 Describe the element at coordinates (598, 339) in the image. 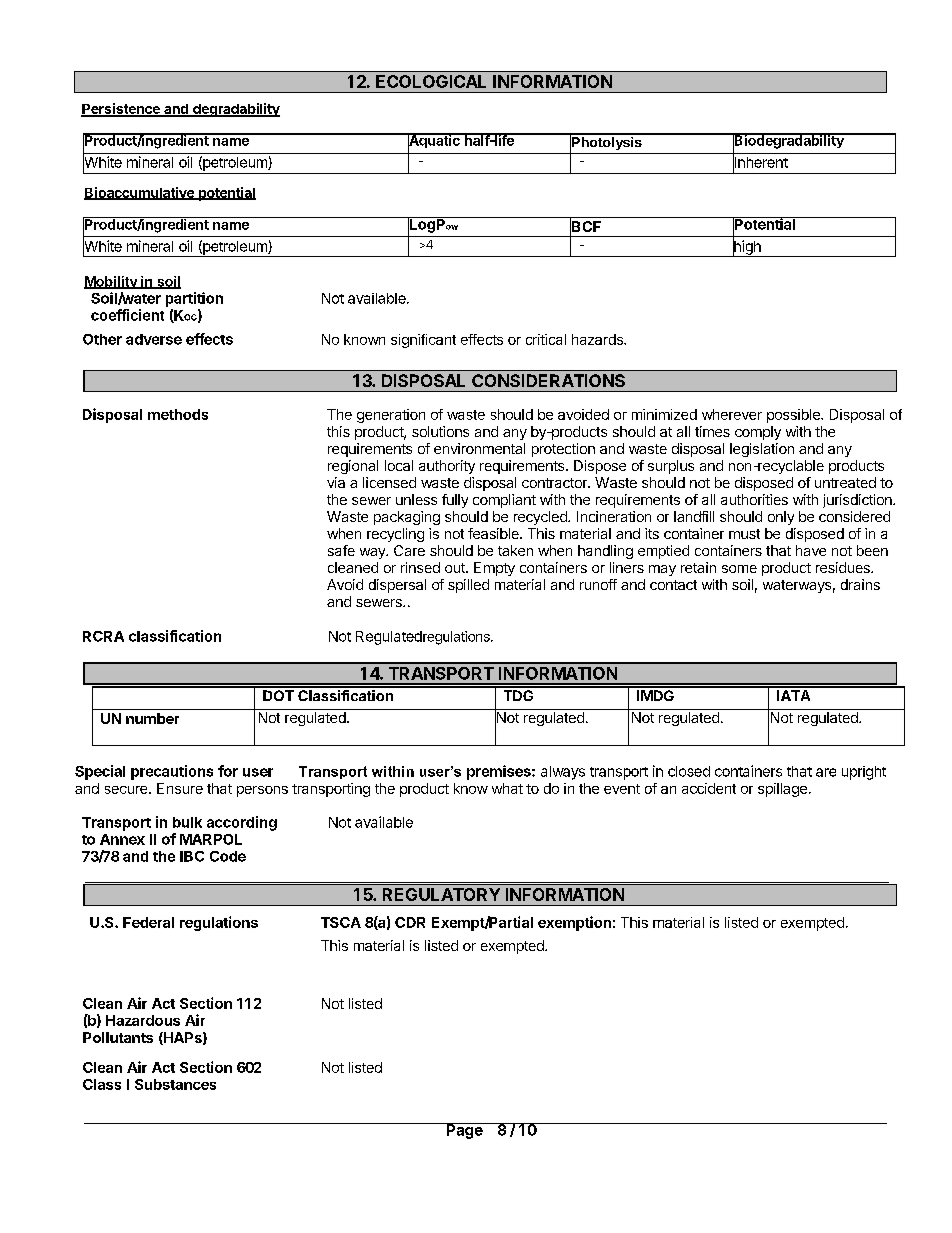

I see `hazards` at that location.
